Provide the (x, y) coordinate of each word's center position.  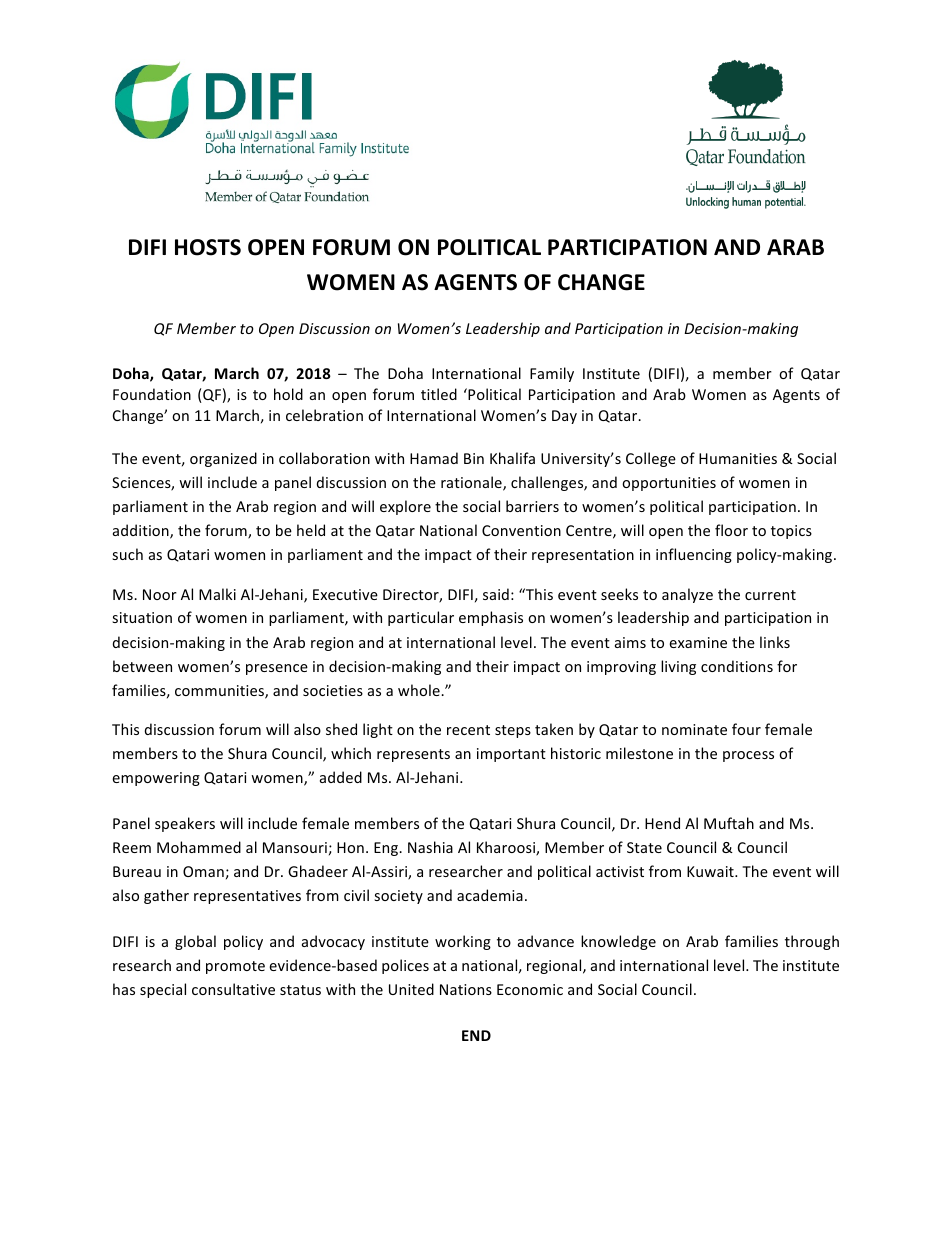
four (746, 729)
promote (235, 967)
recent (468, 730)
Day (564, 417)
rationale (472, 483)
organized (223, 459)
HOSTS (208, 247)
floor (731, 530)
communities (220, 692)
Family (552, 374)
